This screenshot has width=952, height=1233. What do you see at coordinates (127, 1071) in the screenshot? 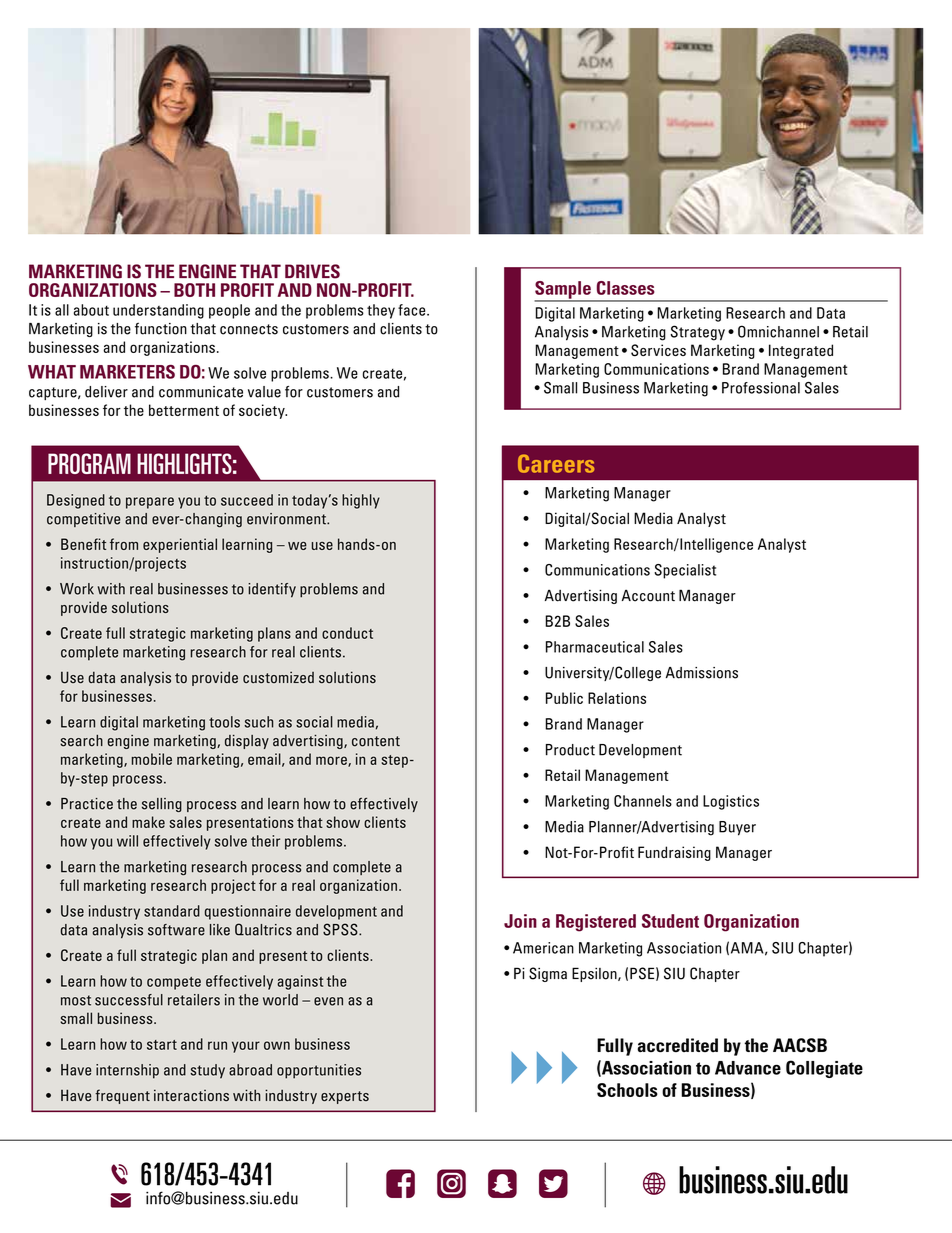
I see `internship` at bounding box center [127, 1071].
